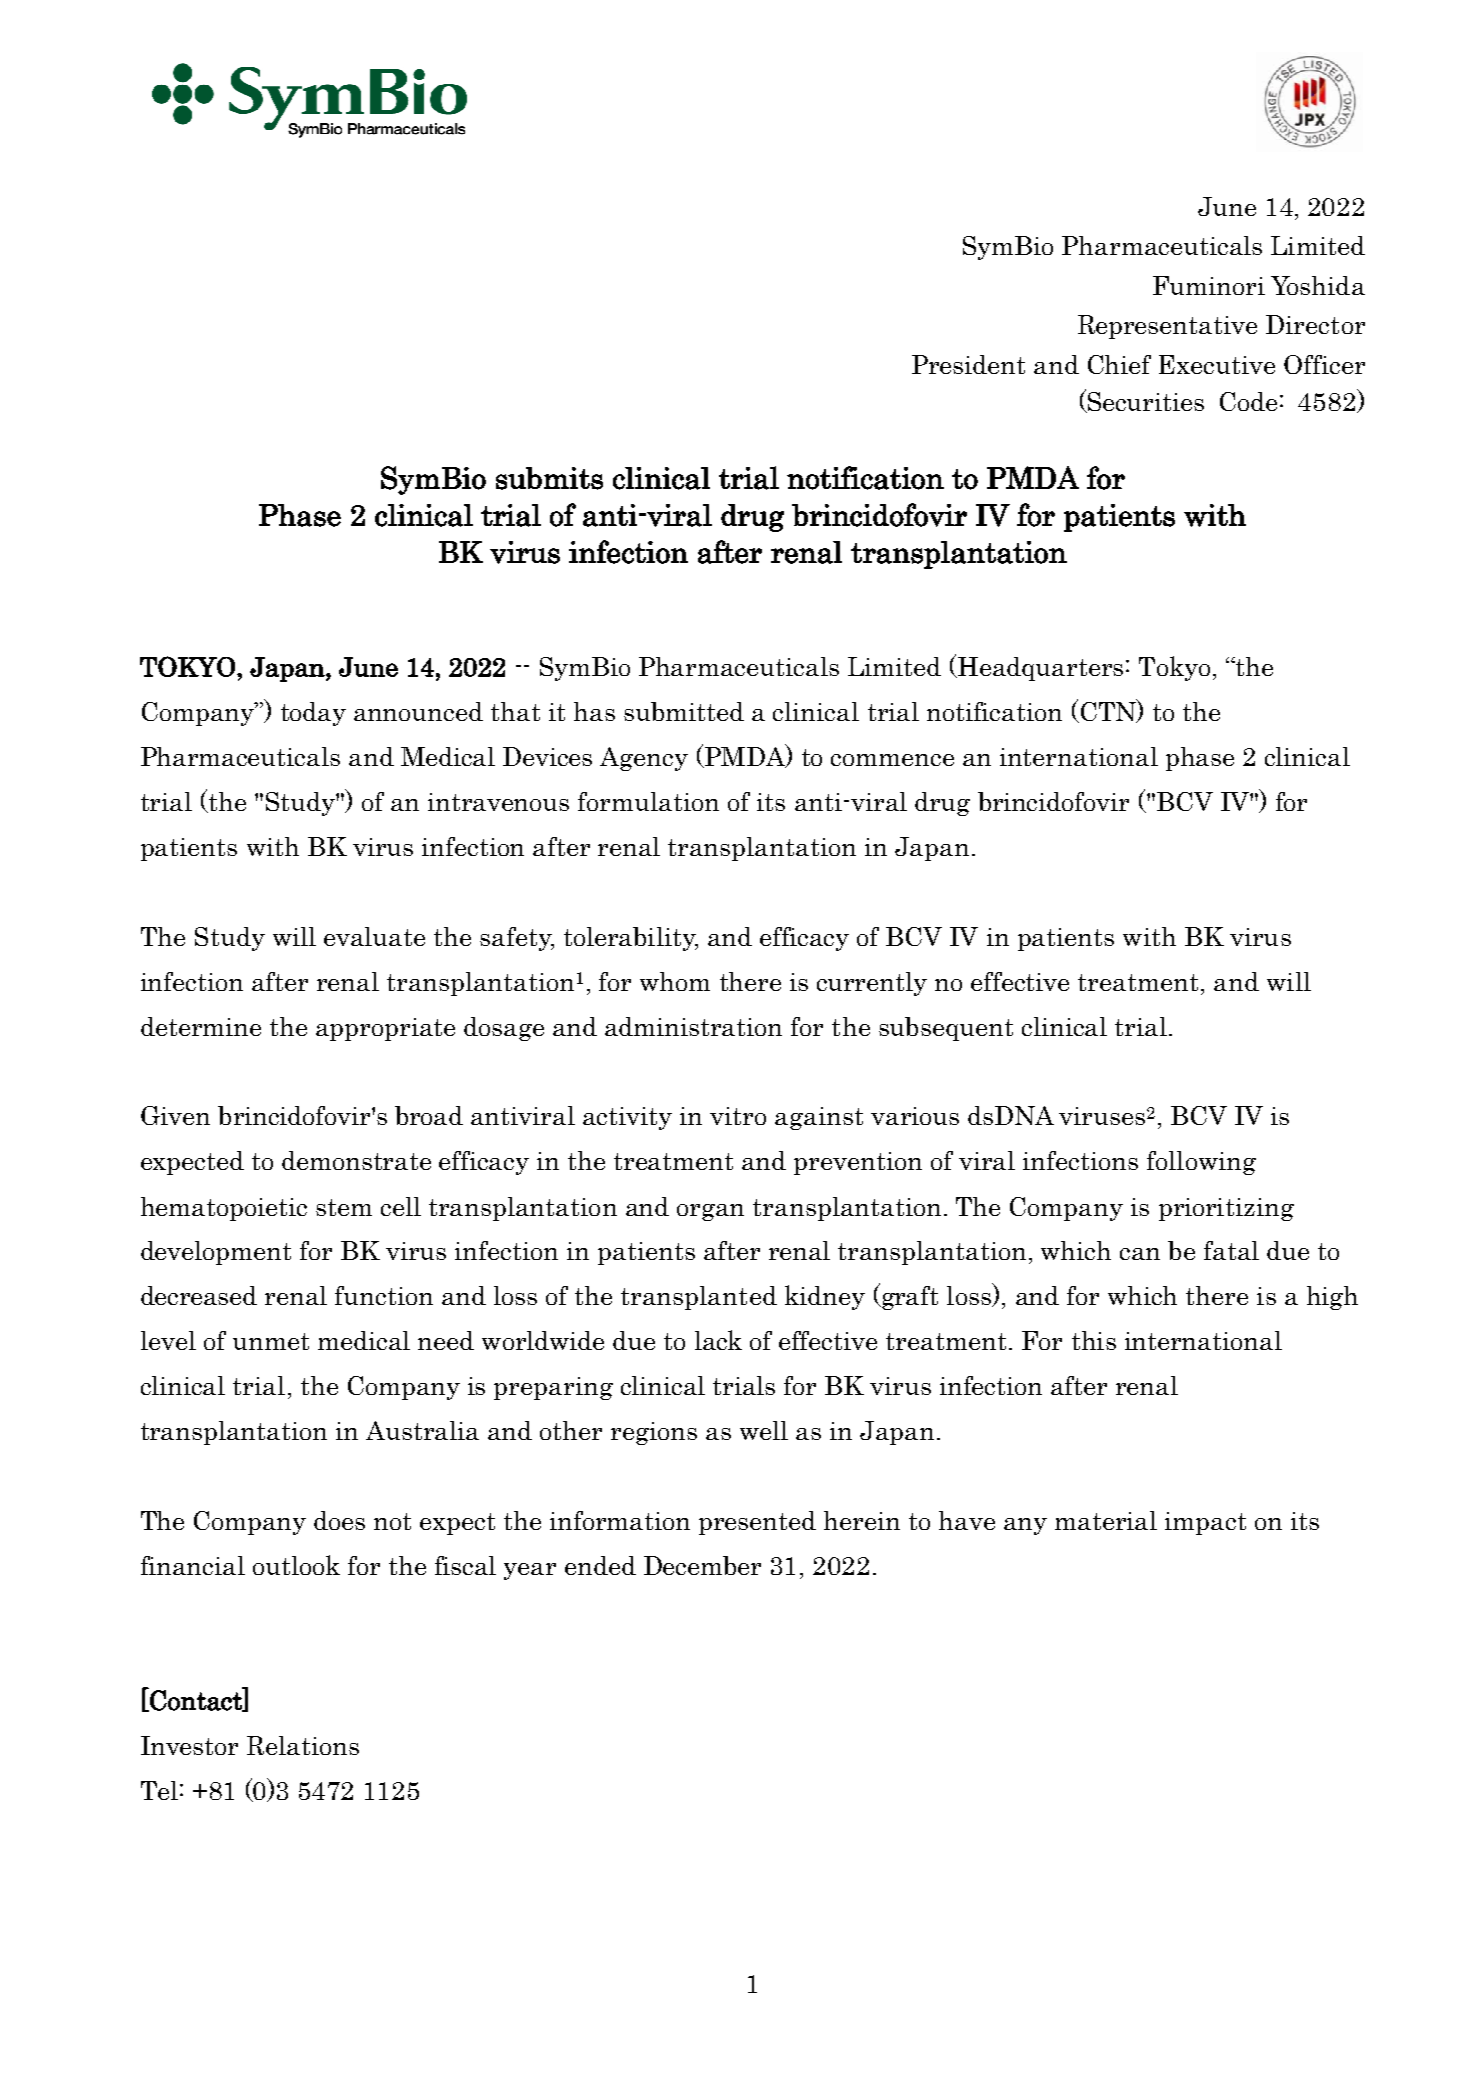 The height and width of the document is (2079, 1470). What do you see at coordinates (549, 478) in the document?
I see `submits` at bounding box center [549, 478].
